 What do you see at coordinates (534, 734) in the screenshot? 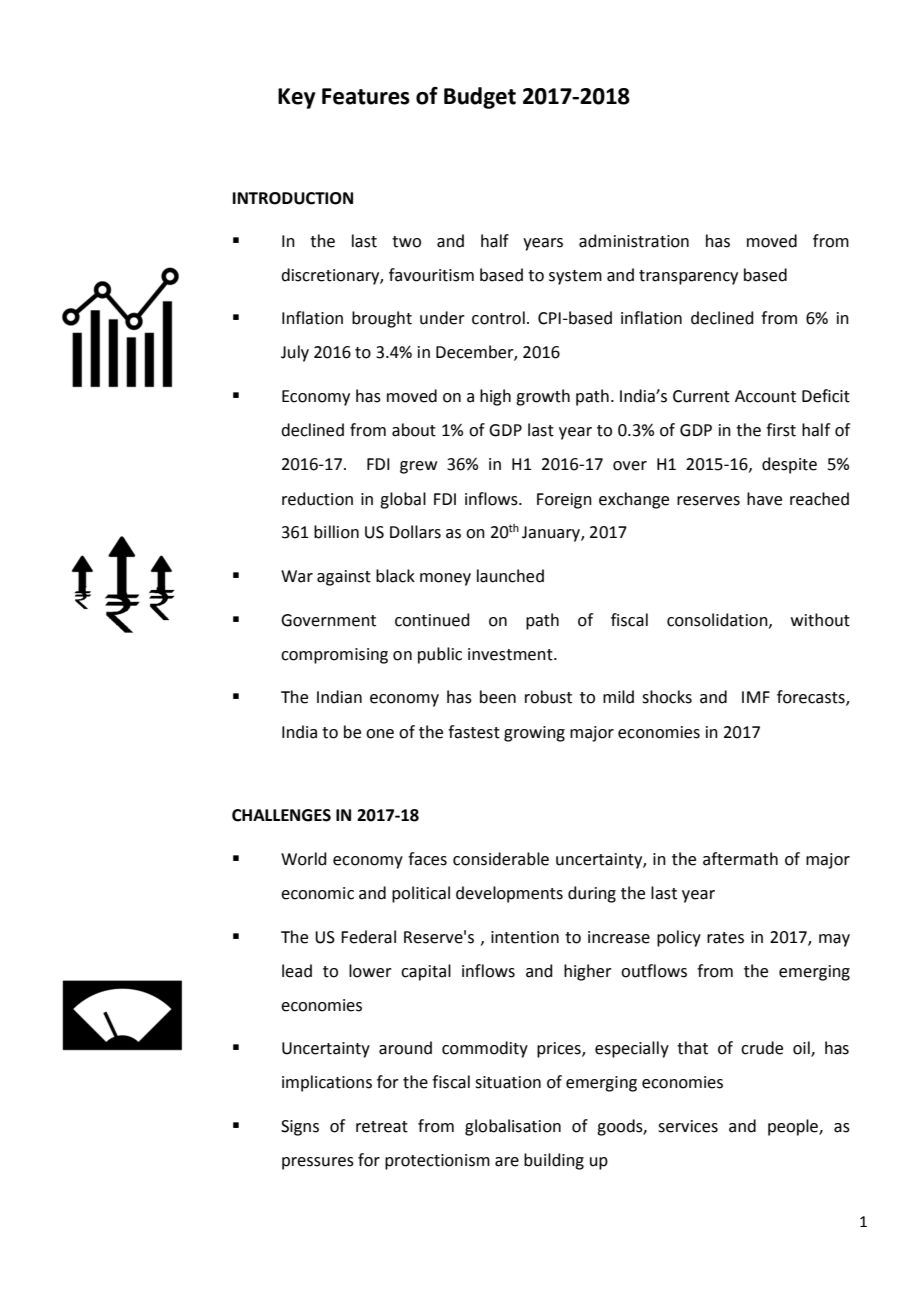
I see `growing` at bounding box center [534, 734].
